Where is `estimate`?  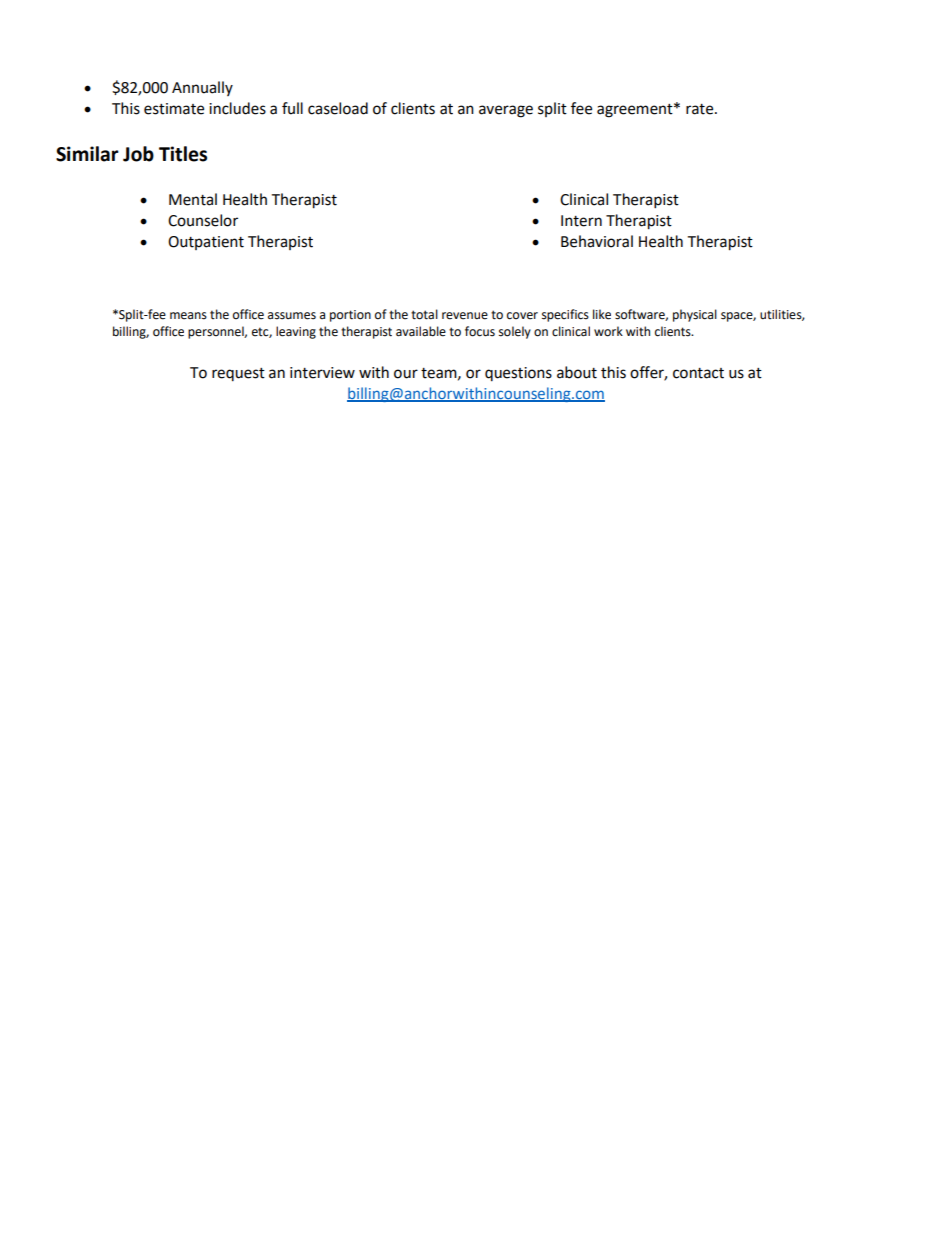 estimate is located at coordinates (174, 109).
